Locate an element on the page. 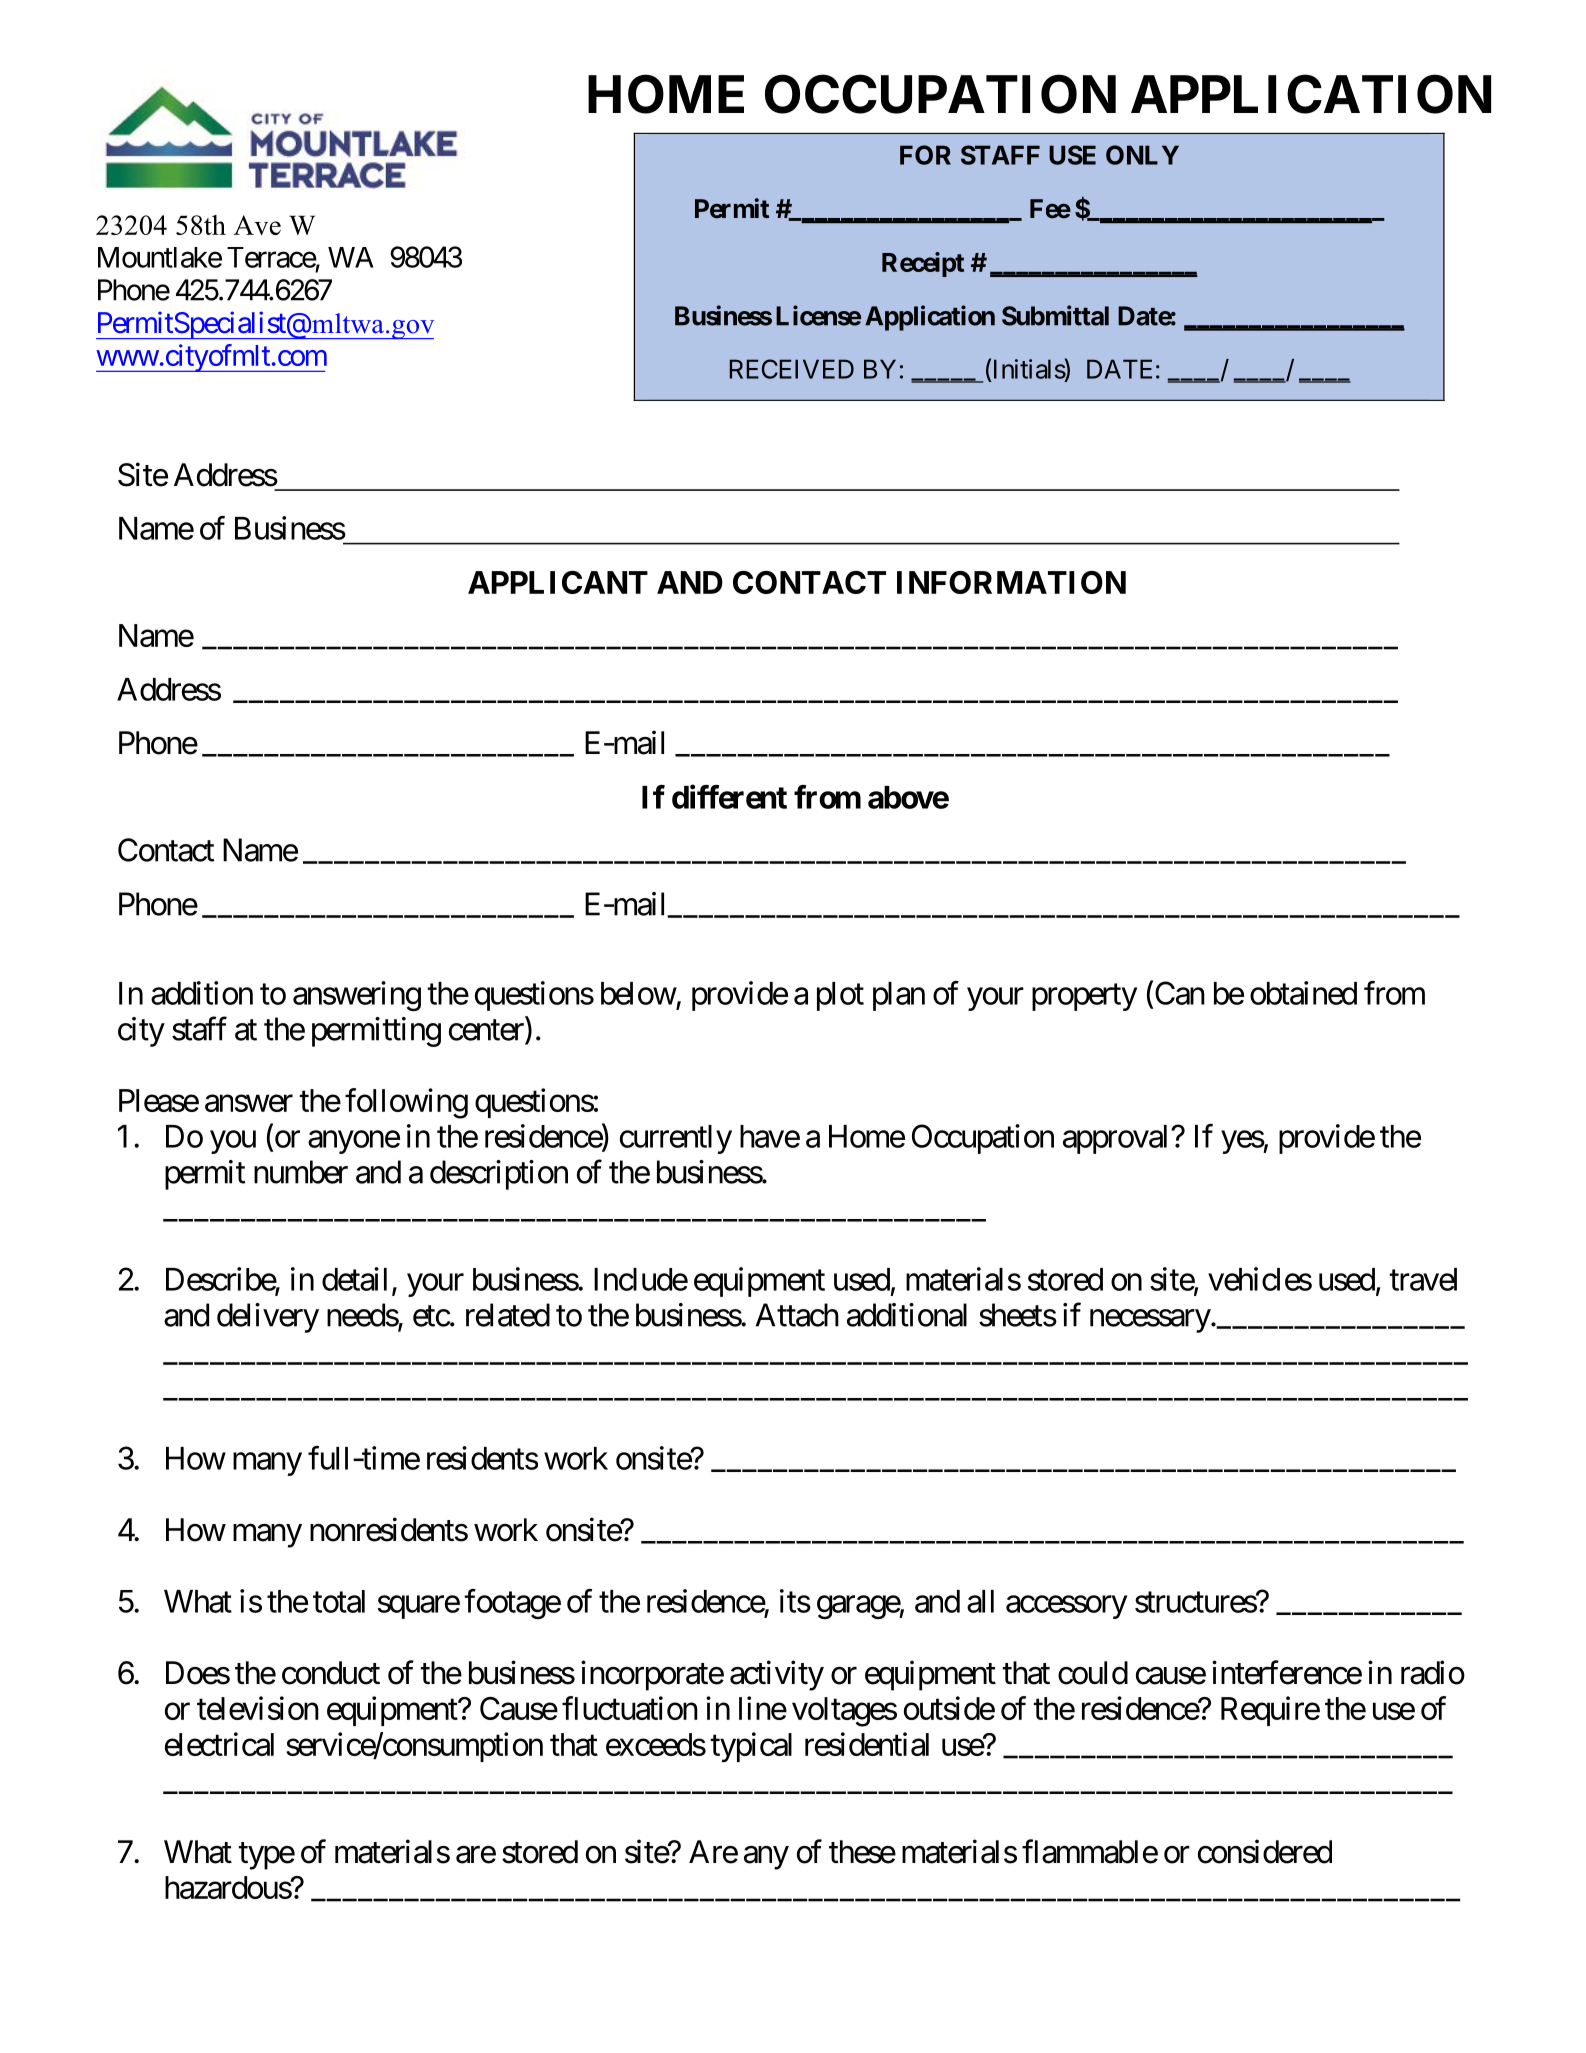  Attach is located at coordinates (797, 1315).
